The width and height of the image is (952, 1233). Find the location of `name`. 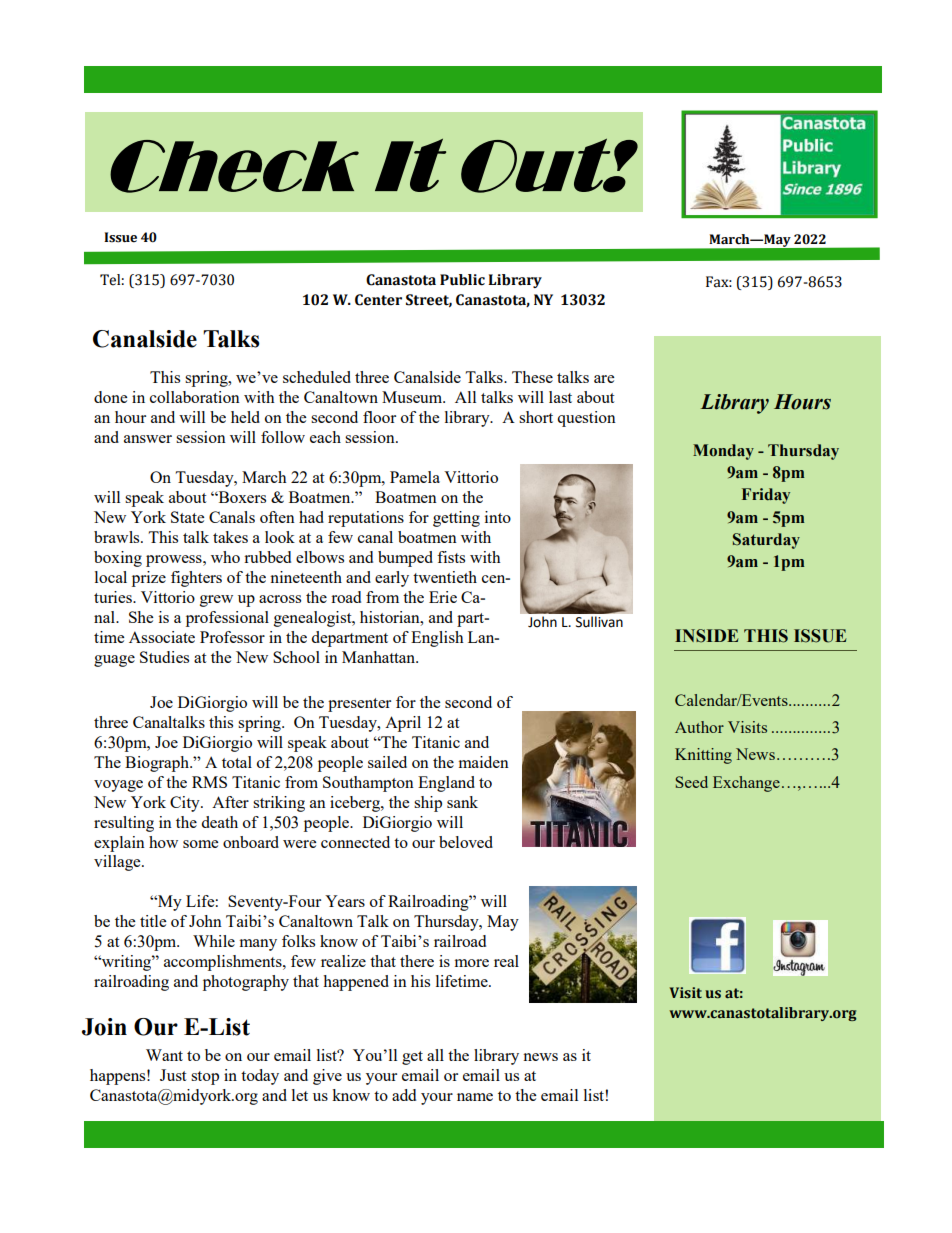

name is located at coordinates (475, 1097).
